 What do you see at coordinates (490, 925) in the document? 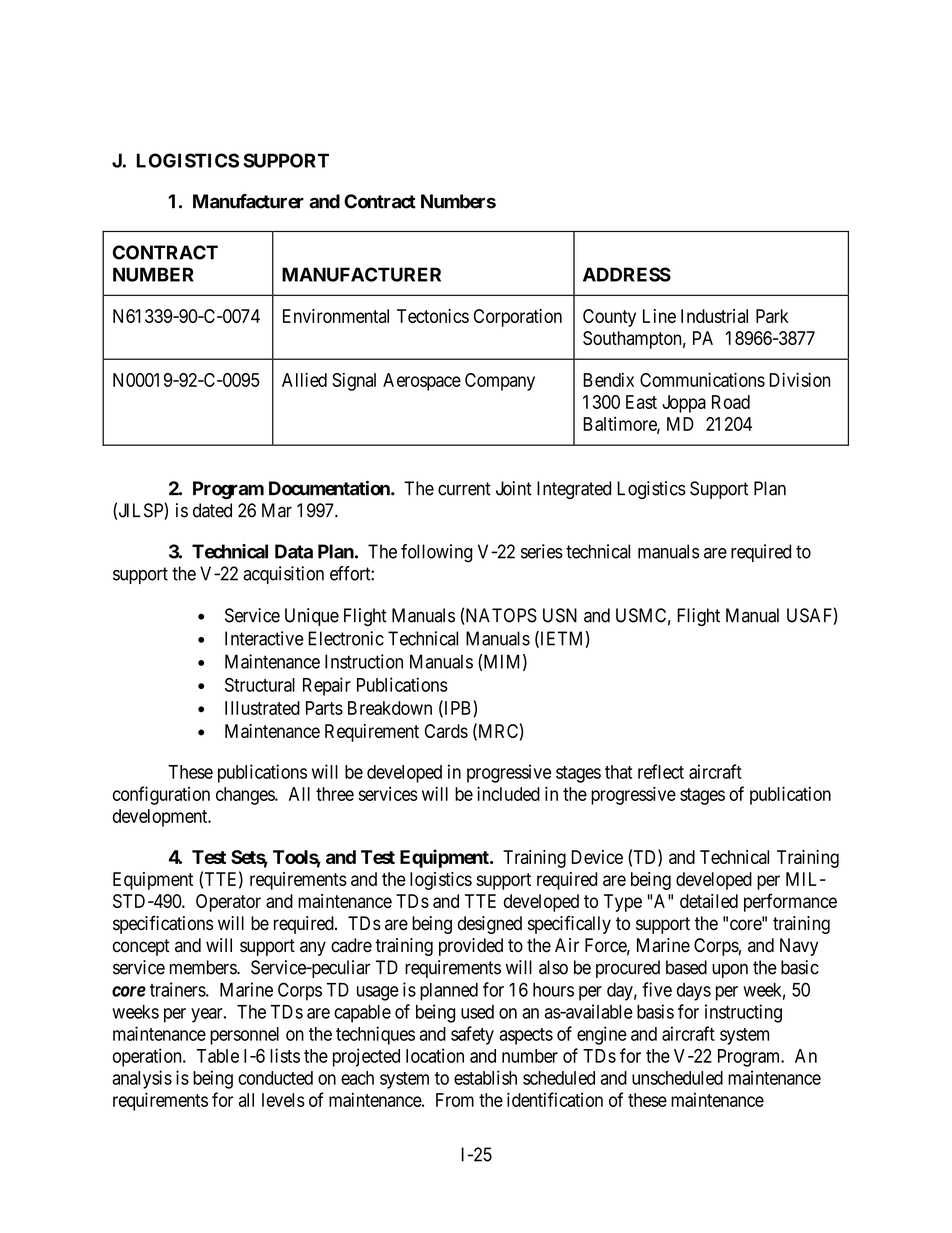
I see `designed` at bounding box center [490, 925].
